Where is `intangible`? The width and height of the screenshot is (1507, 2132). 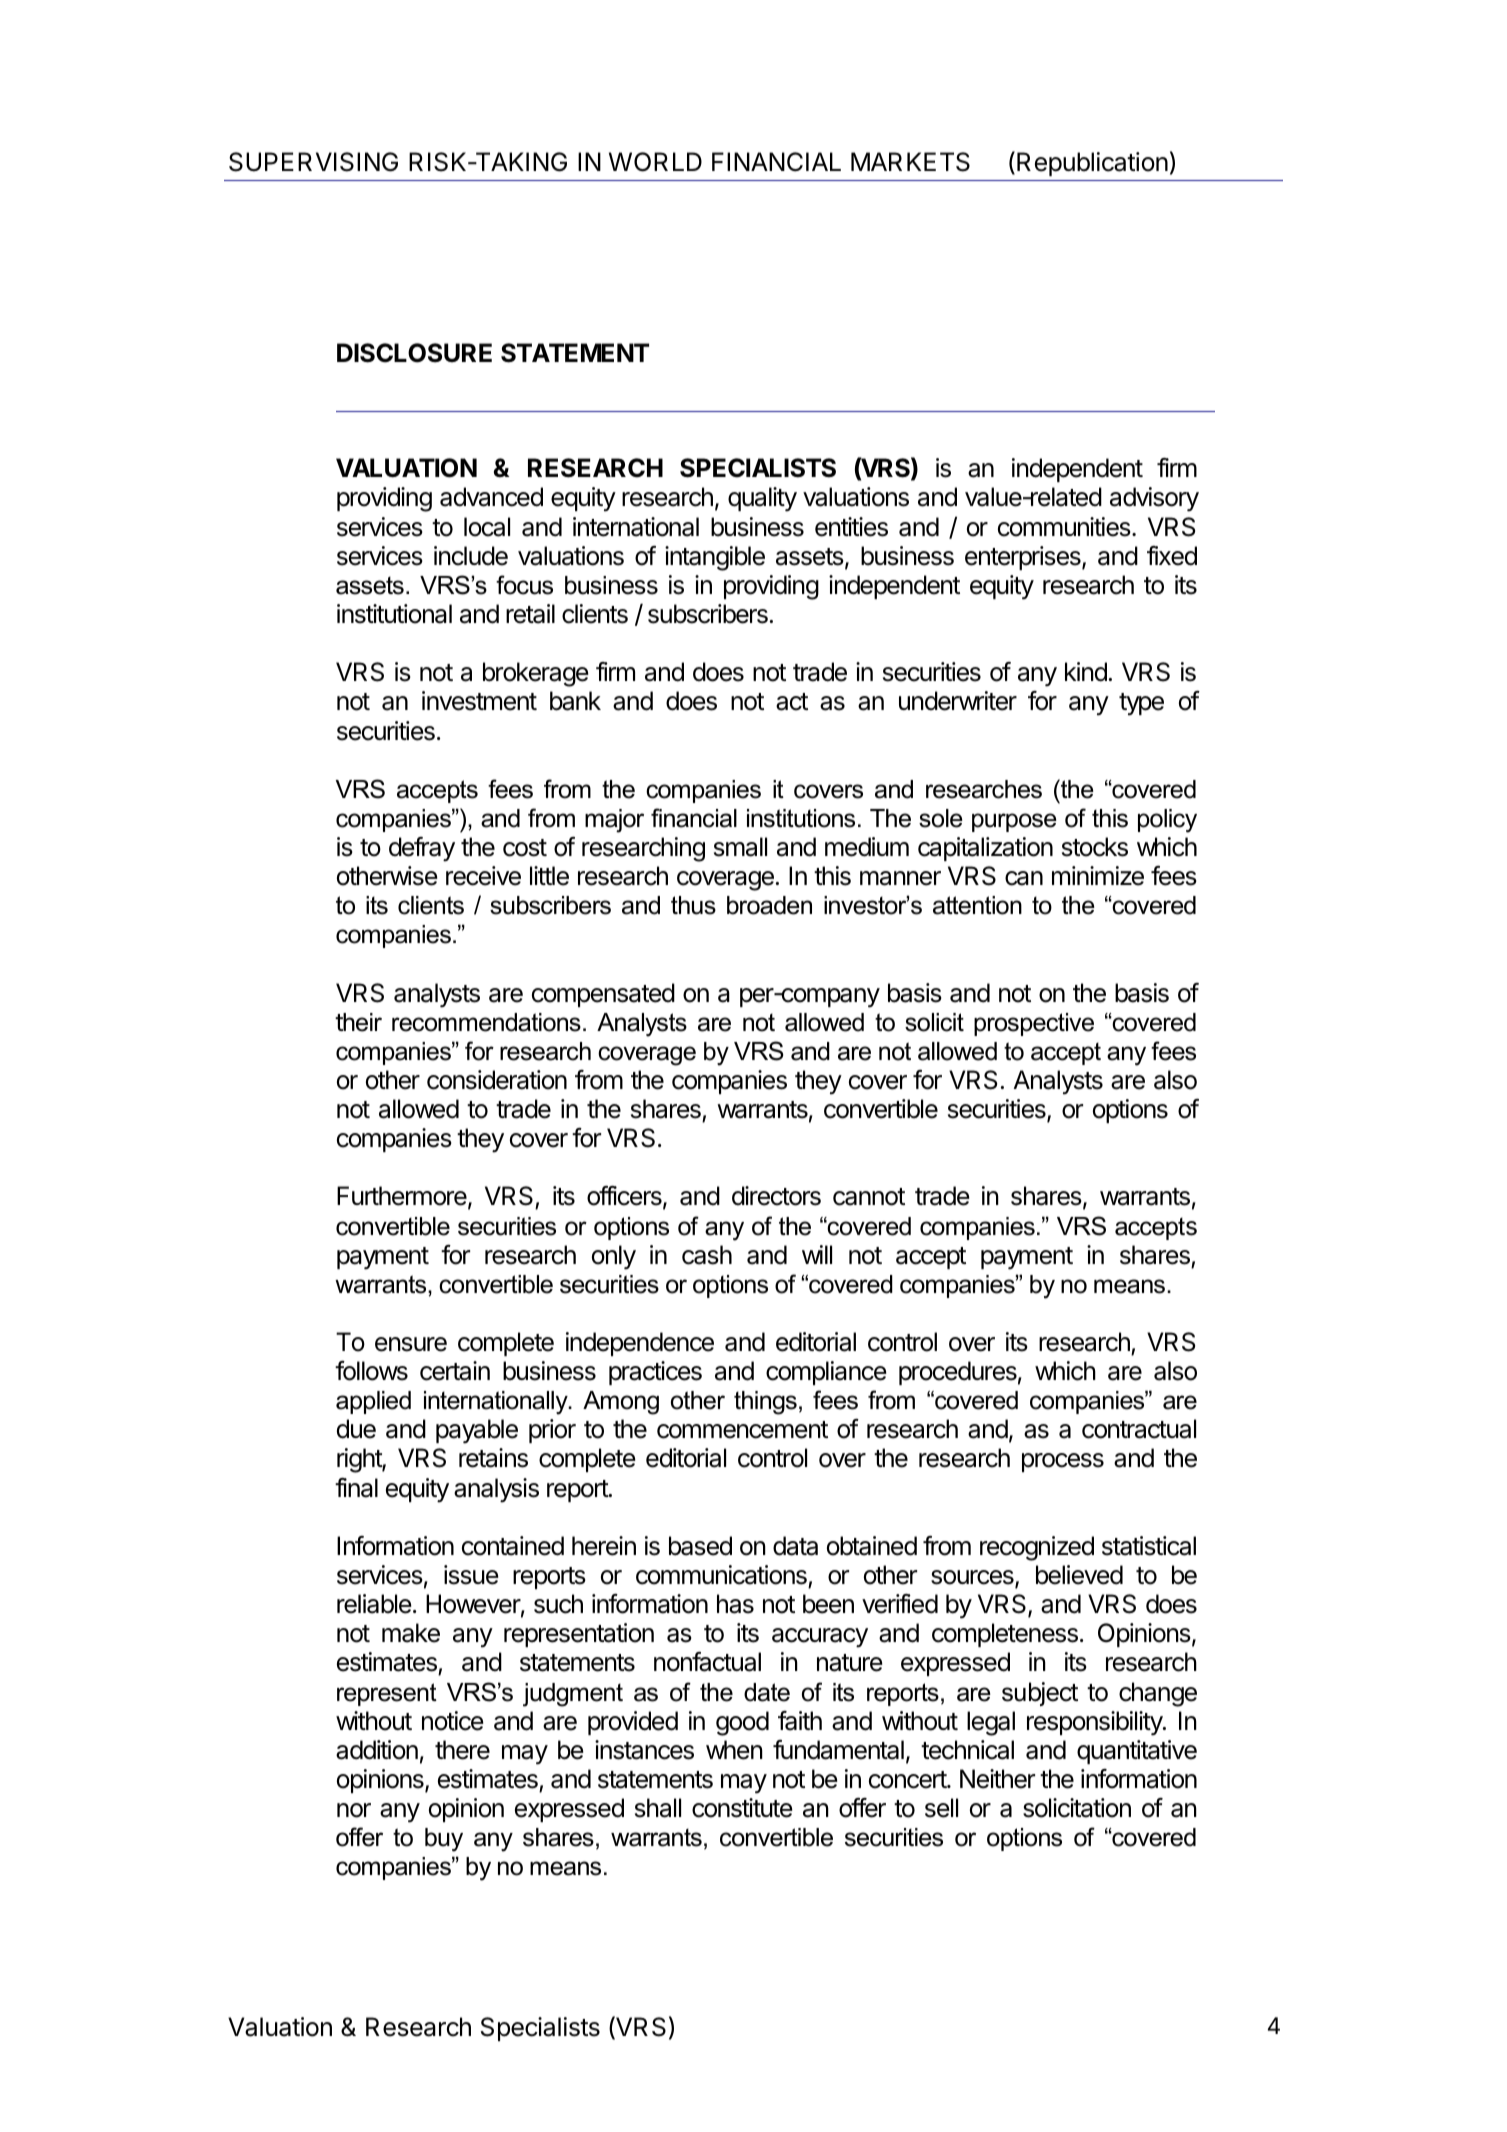
intangible is located at coordinates (715, 558).
